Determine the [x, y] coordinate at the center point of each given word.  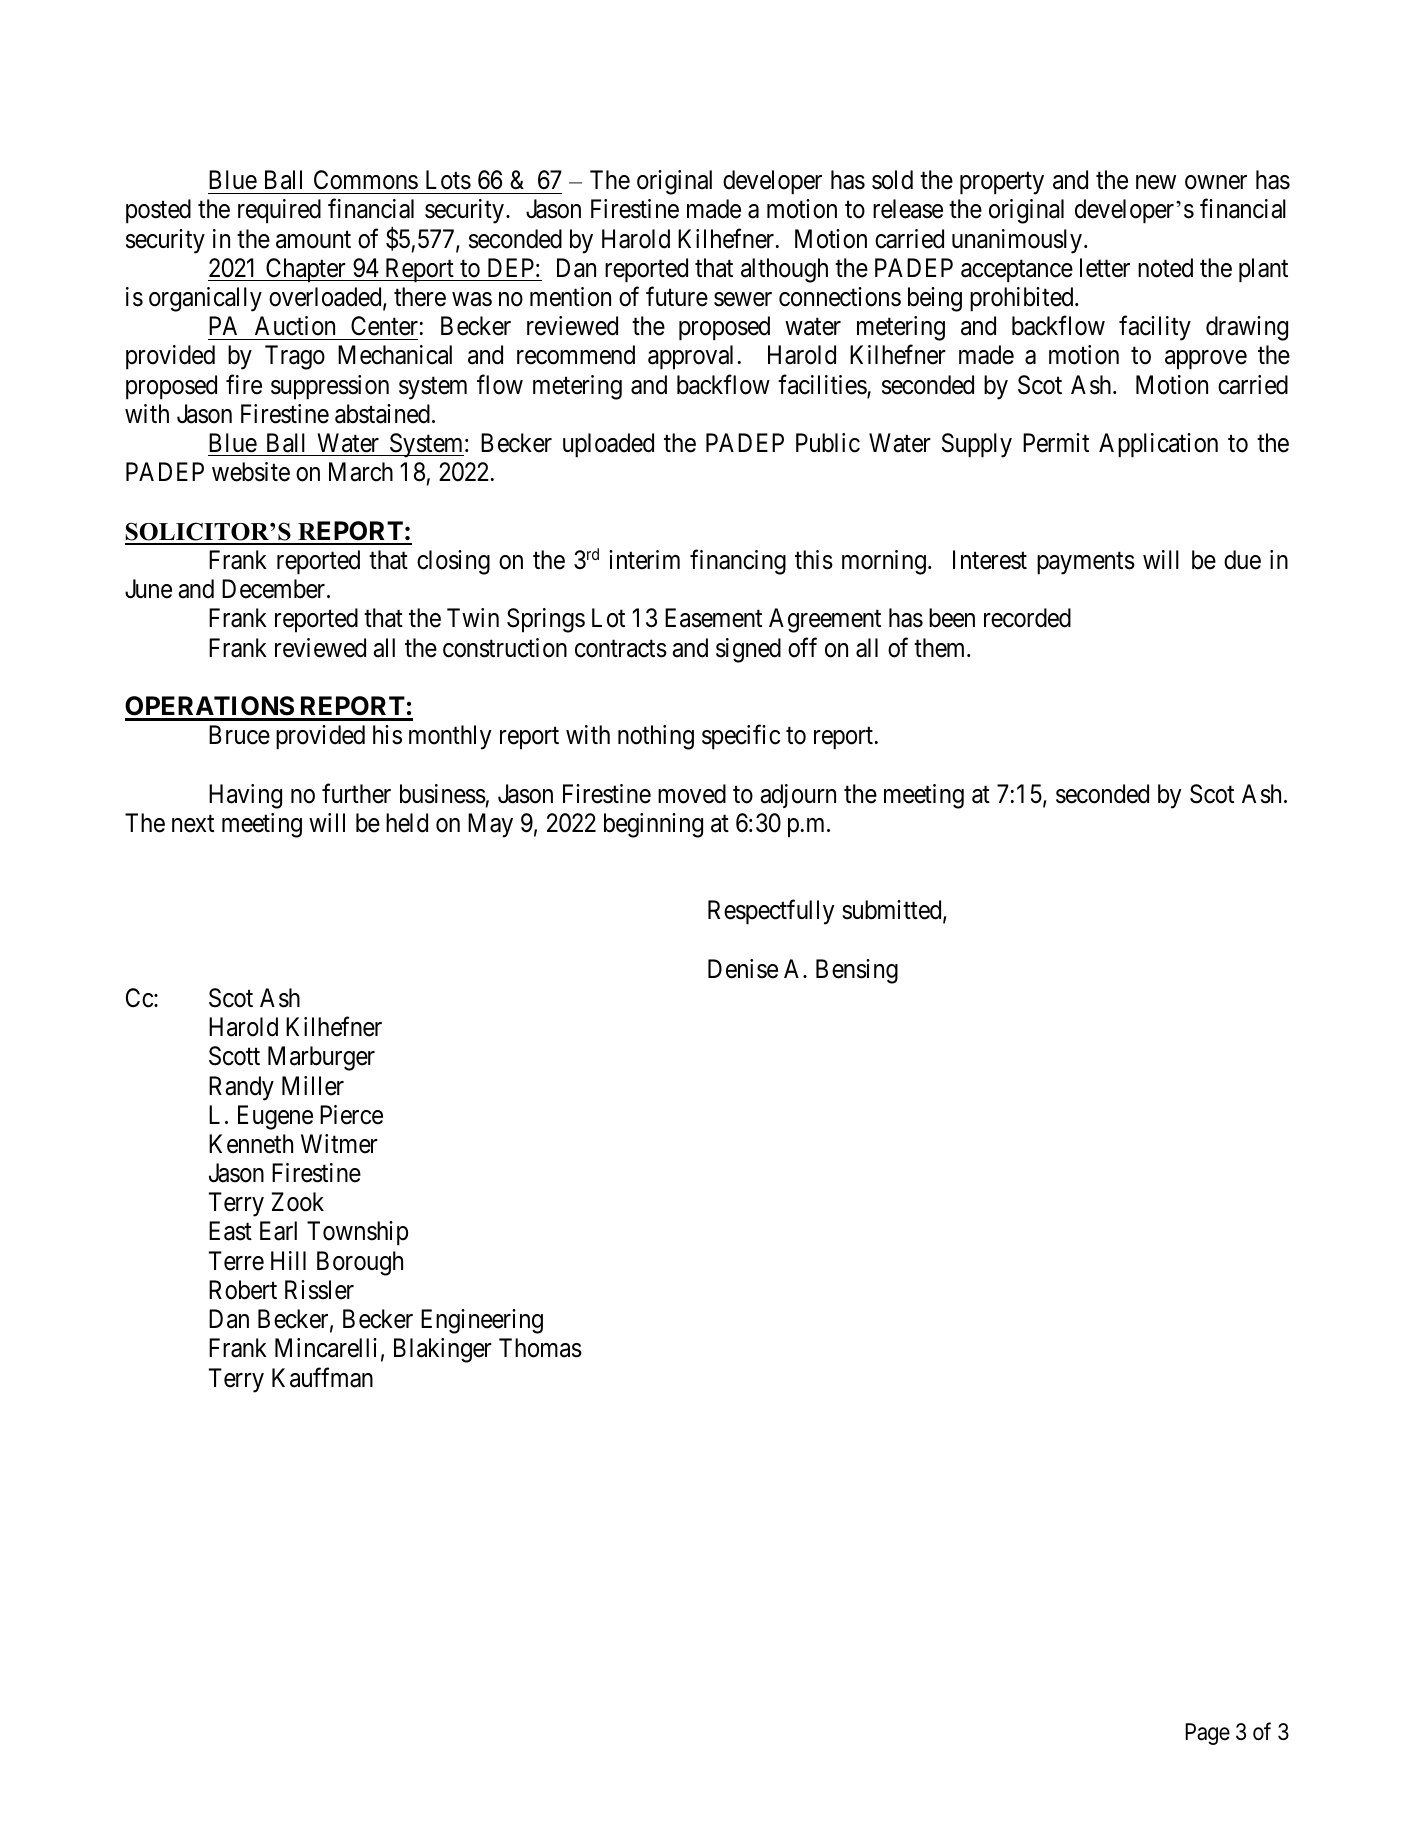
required [279, 211]
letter [1105, 268]
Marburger [321, 1058]
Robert [243, 1290]
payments [1086, 563]
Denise [743, 969]
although [784, 270]
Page [1207, 1734]
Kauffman [322, 1377]
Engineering [482, 1321]
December [275, 589]
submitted [893, 911]
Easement [713, 618]
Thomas [540, 1348]
